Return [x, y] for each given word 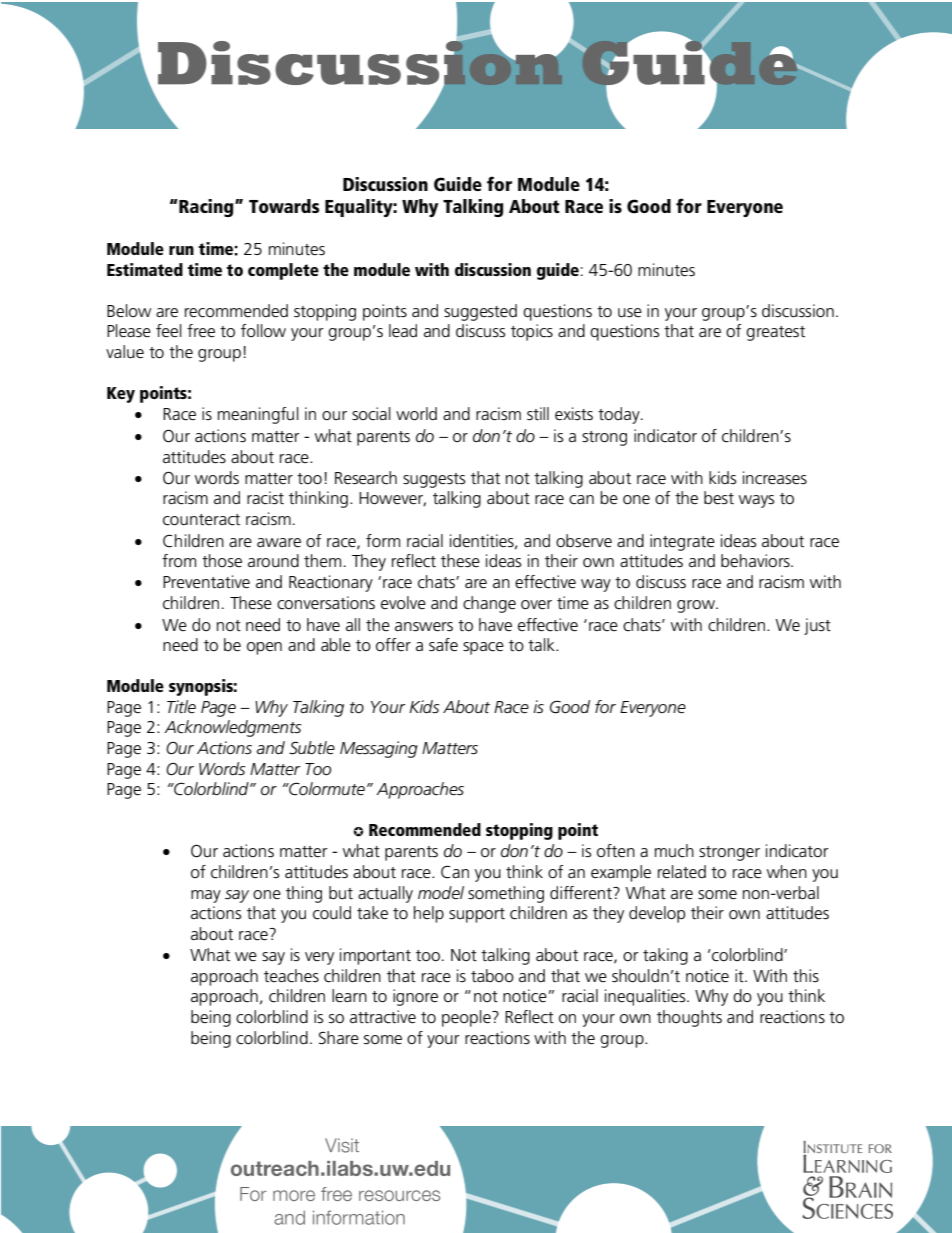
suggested [480, 312]
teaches [291, 976]
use [630, 313]
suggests [434, 480]
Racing [206, 208]
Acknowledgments [233, 728]
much [674, 851]
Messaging [379, 749]
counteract [201, 520]
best [719, 498]
